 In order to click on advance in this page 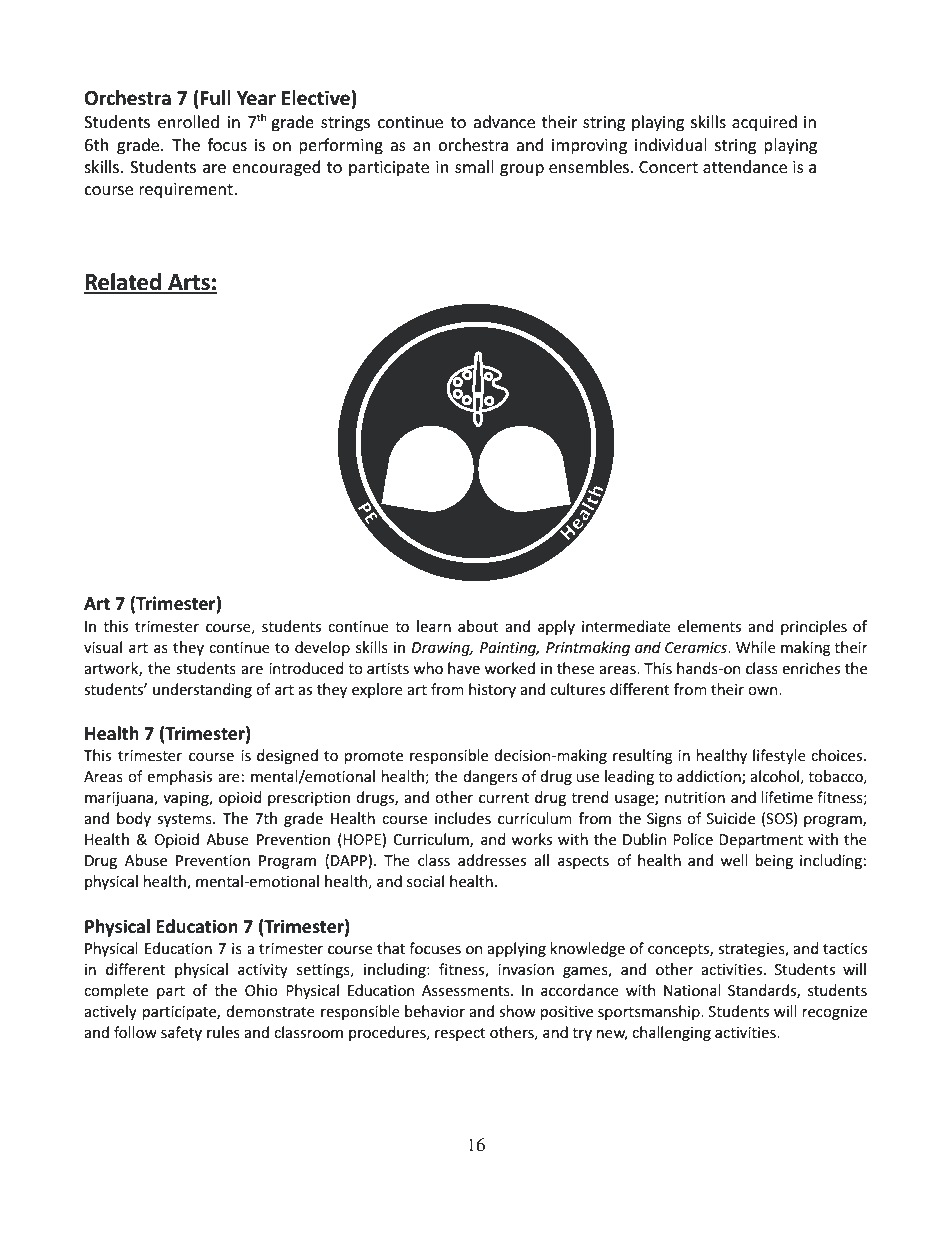, I will do `click(504, 121)`.
